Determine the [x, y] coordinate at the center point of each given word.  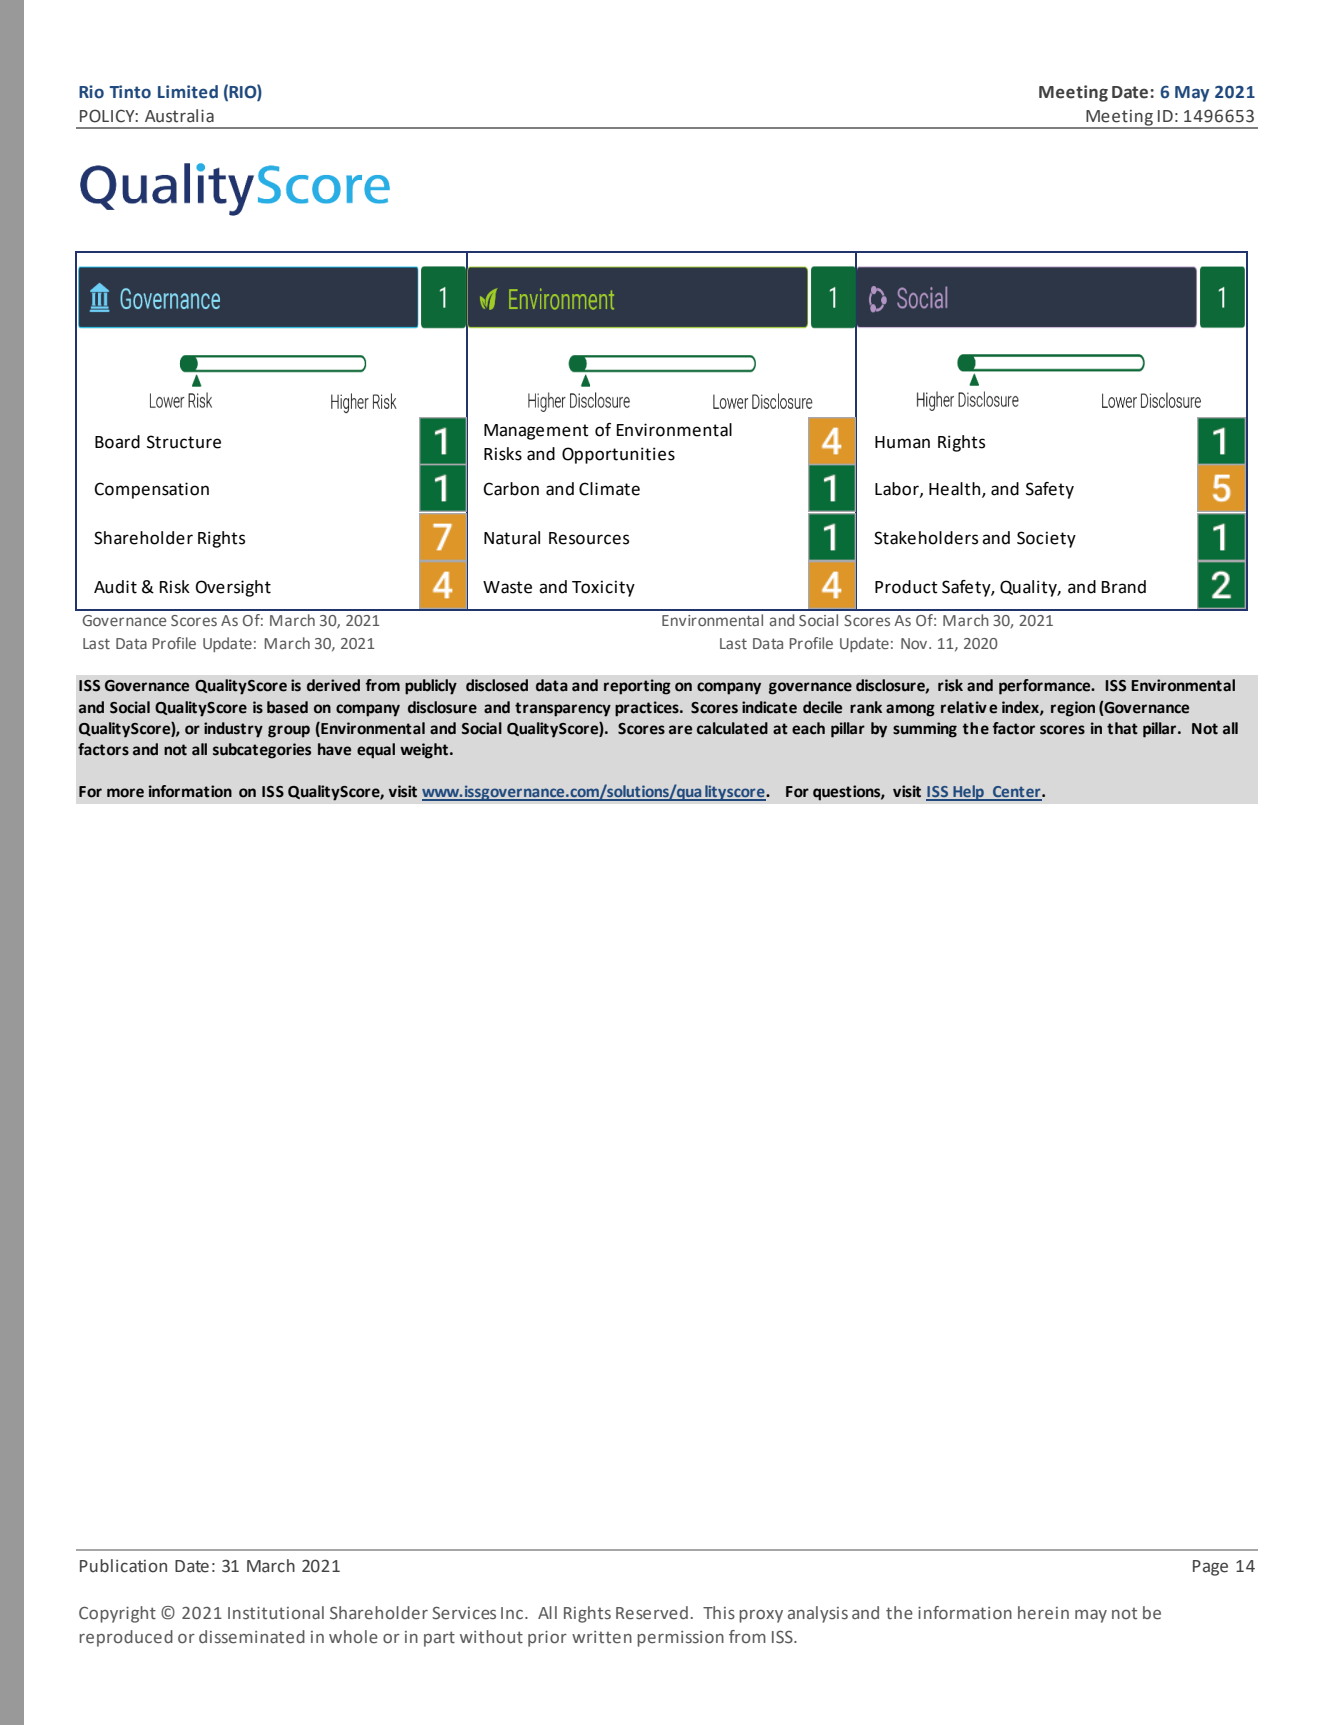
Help [968, 793]
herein [1043, 1613]
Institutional [276, 1613]
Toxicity [603, 588]
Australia [179, 116]
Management [536, 432]
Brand [1124, 587]
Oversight [233, 588]
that [1122, 728]
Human [902, 442]
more [125, 793]
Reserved [652, 1613]
